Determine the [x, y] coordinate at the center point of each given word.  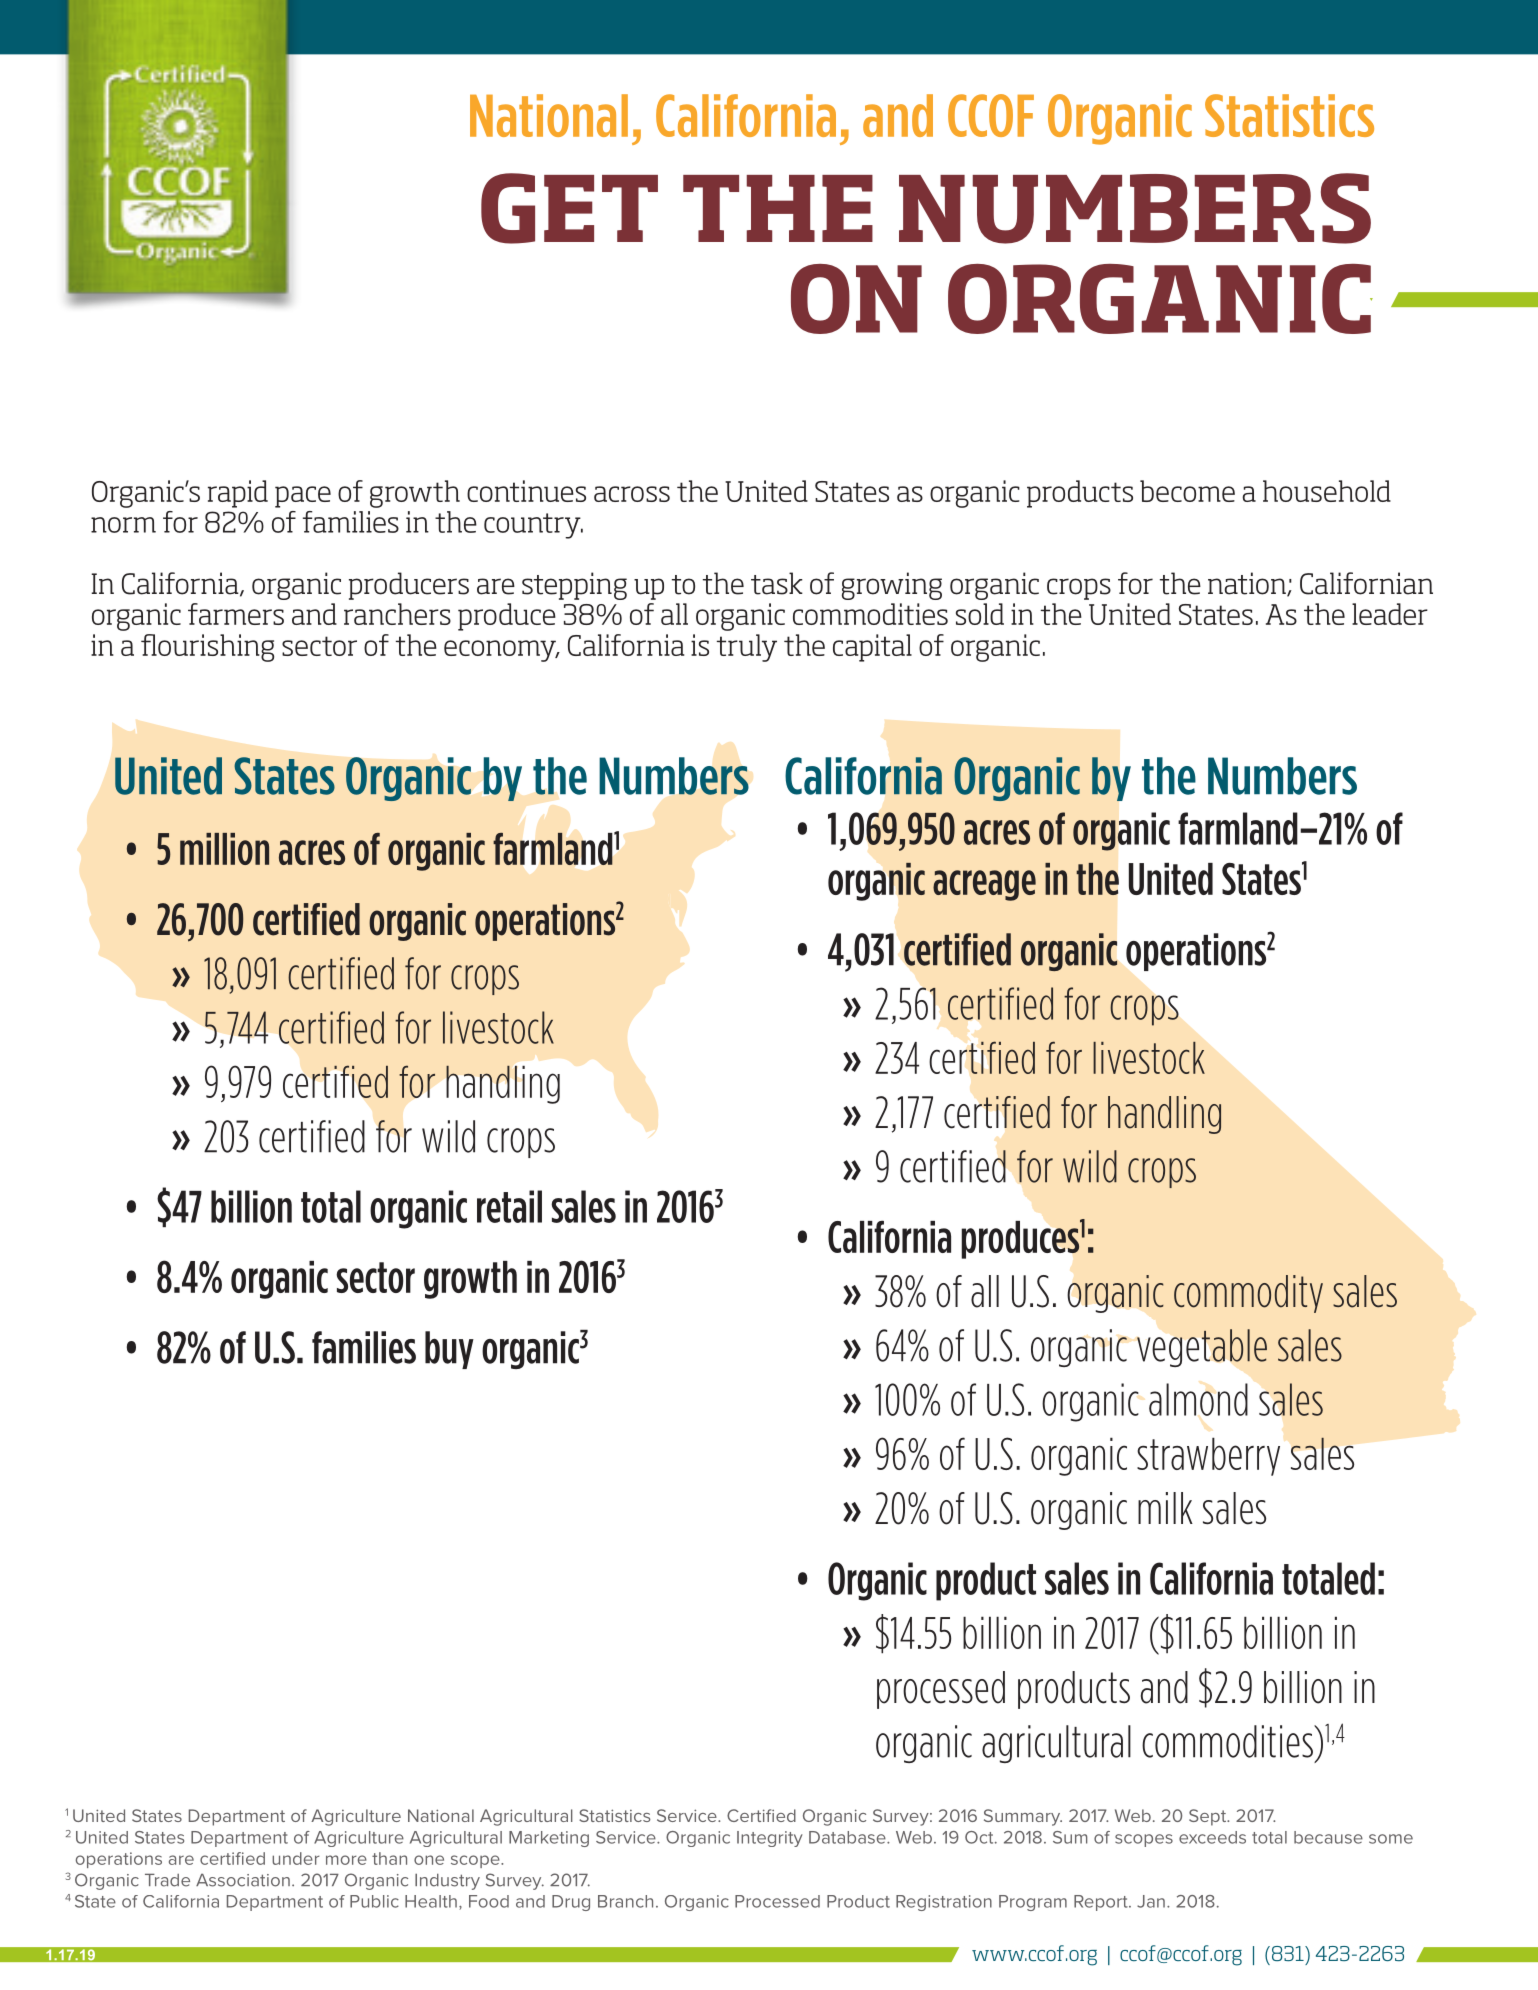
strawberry [1208, 1456]
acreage [984, 885]
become [1187, 491]
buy [449, 1350]
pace [303, 497]
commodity [1248, 1294]
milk [1165, 1508]
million [224, 849]
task [777, 583]
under [296, 1858]
